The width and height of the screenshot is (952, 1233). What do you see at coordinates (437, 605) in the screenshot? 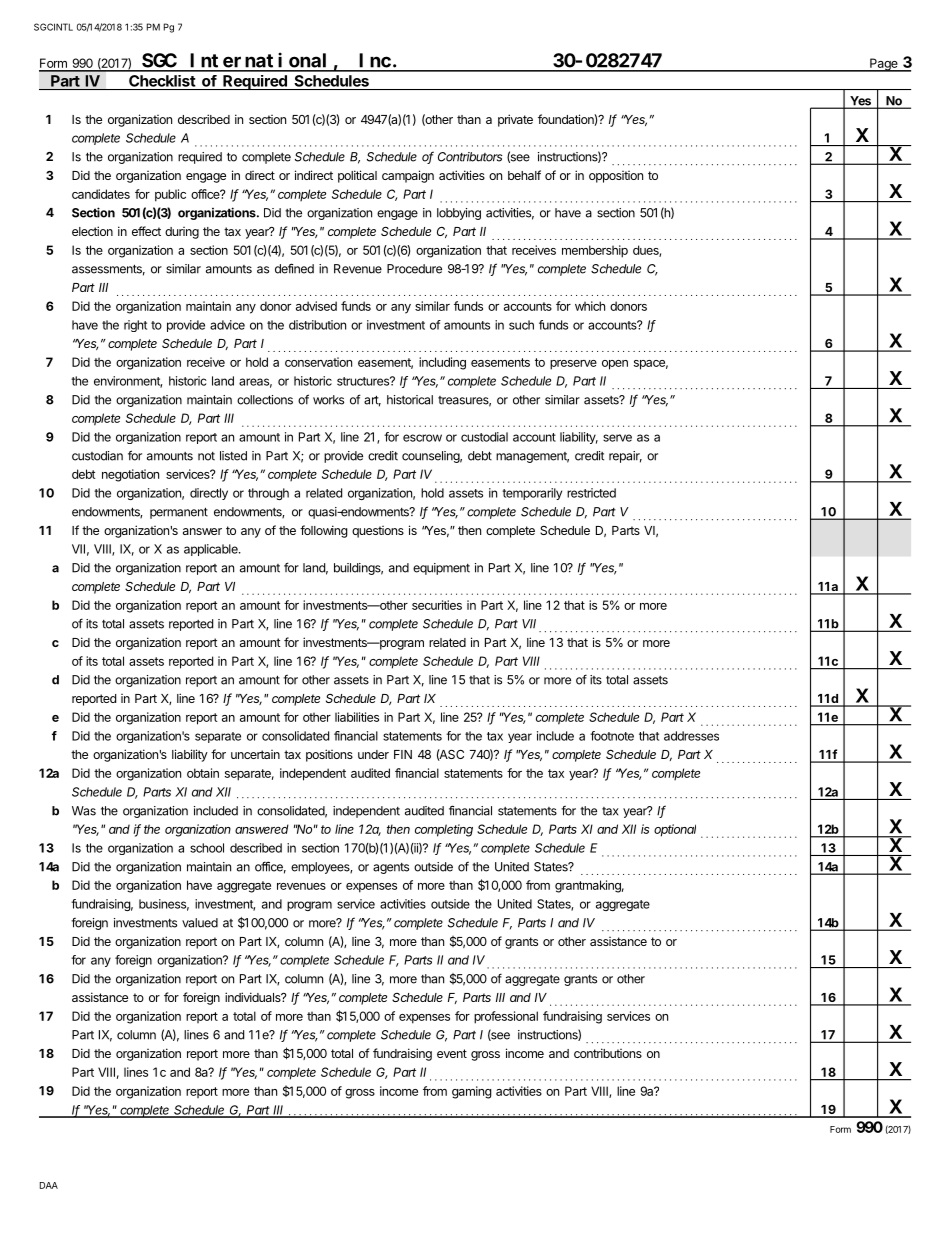
I see `securities` at bounding box center [437, 605].
